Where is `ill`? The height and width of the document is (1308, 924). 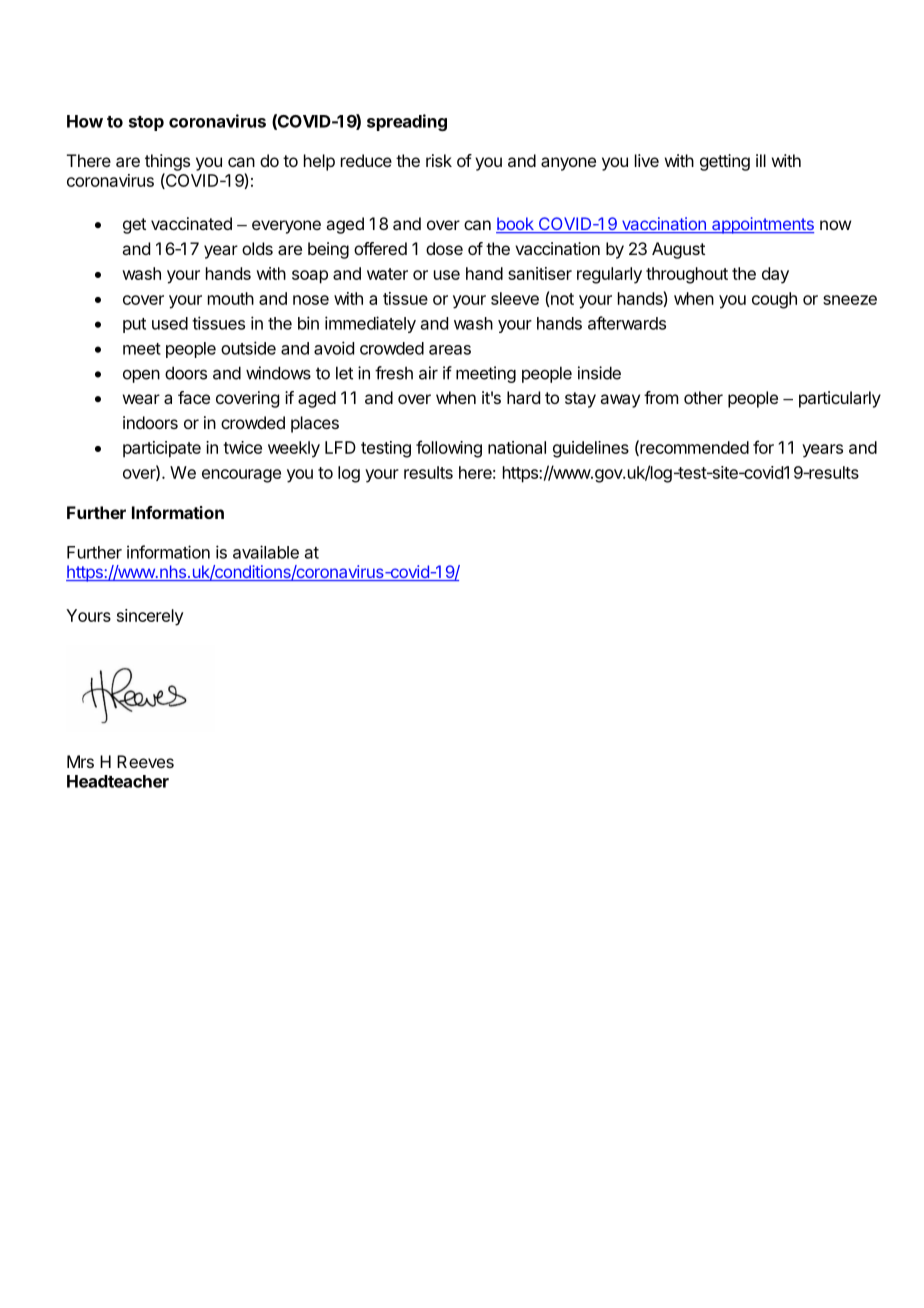
ill is located at coordinates (761, 160).
